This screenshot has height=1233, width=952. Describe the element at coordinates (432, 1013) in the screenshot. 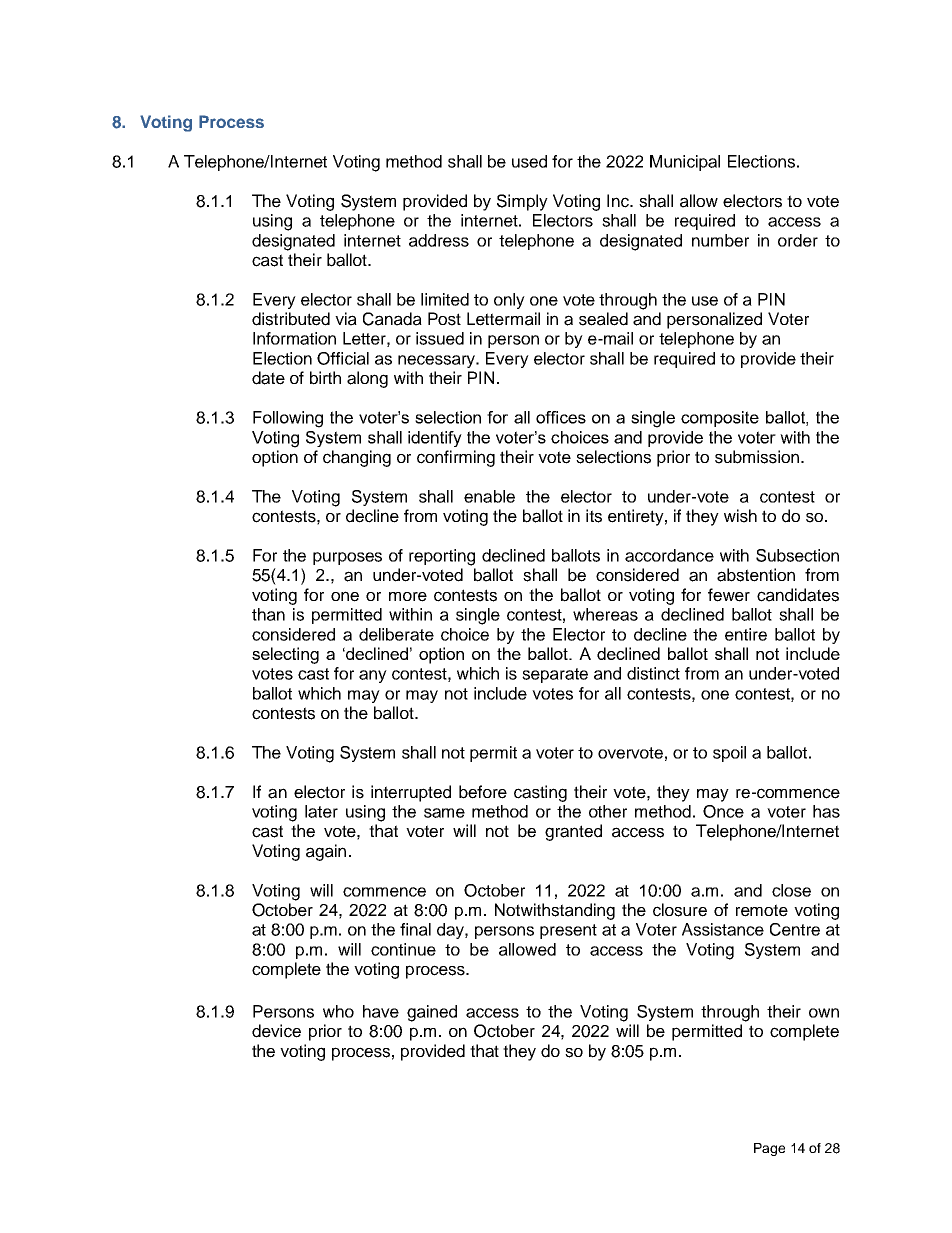

I see `gained` at that location.
